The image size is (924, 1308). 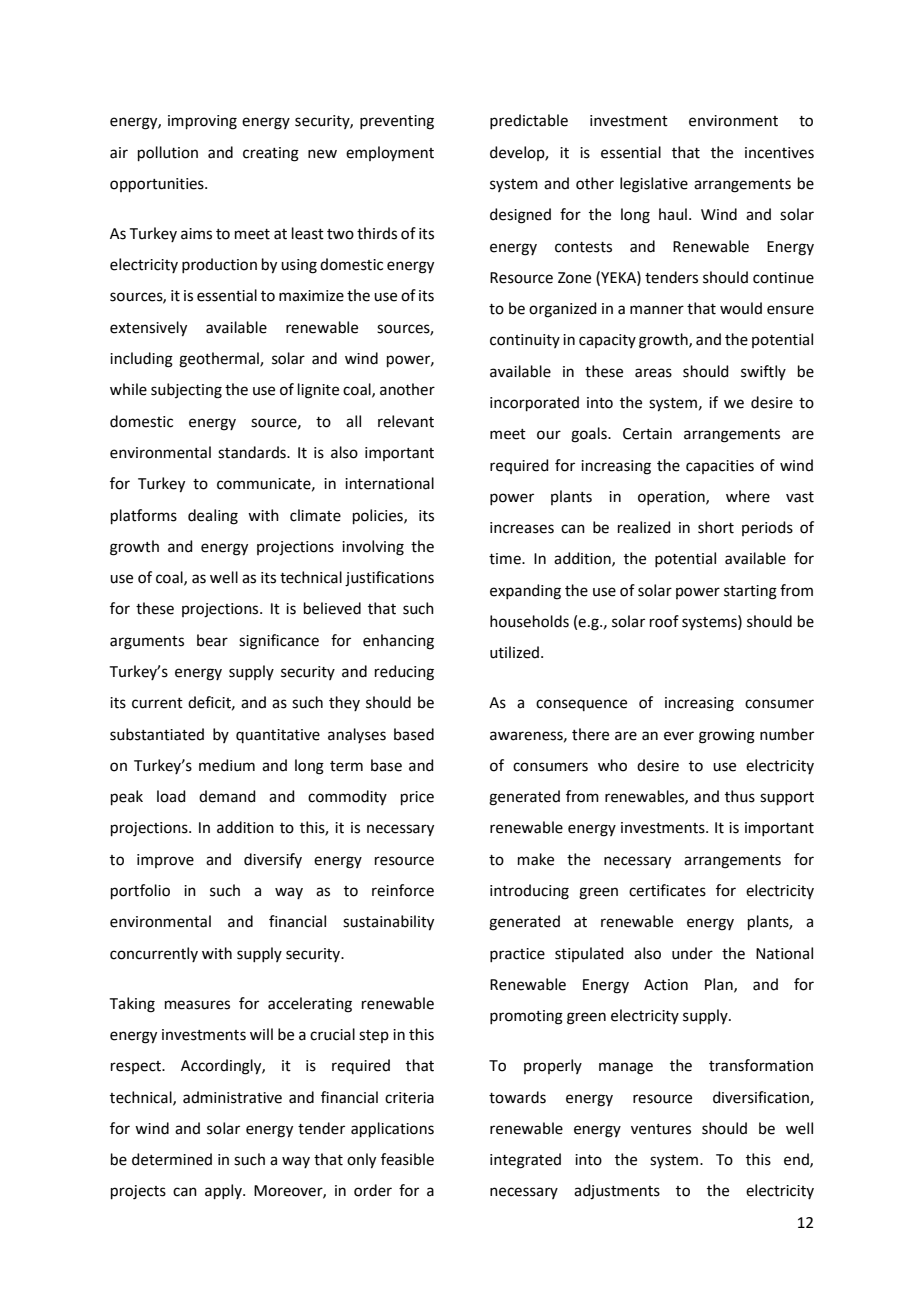 I want to click on feasible, so click(x=407, y=1159).
